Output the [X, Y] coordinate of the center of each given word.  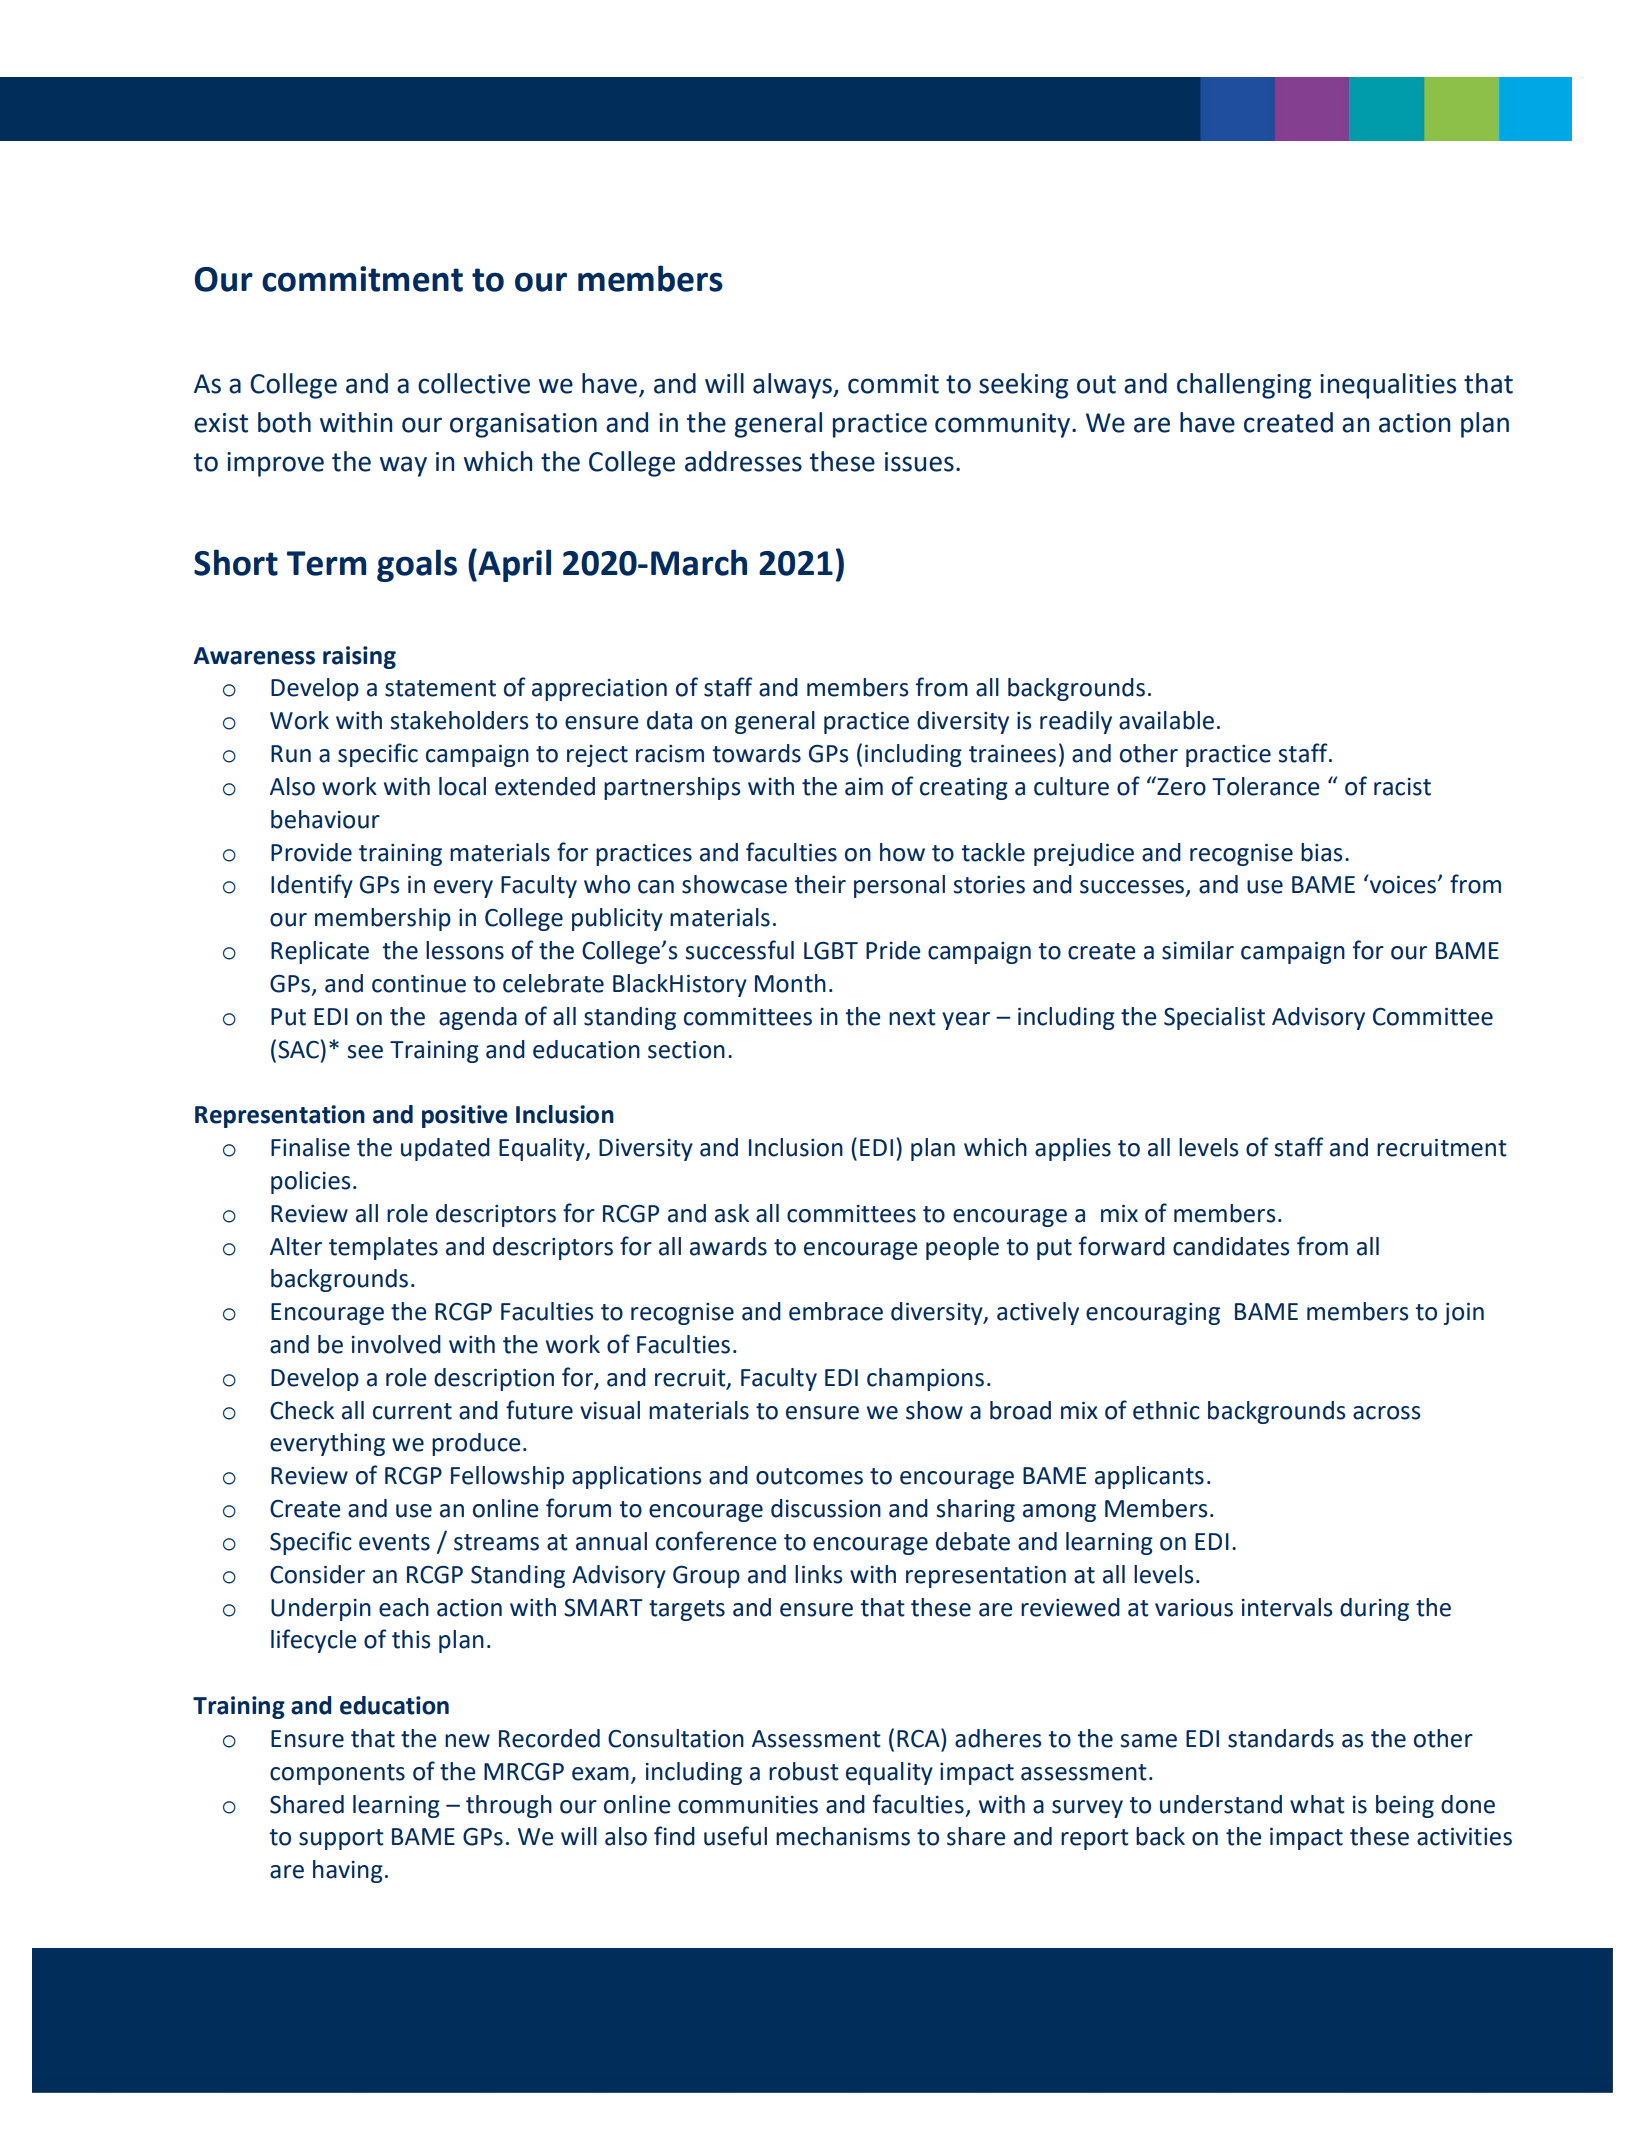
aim [864, 787]
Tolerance [1265, 786]
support [341, 1839]
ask [732, 1213]
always [793, 386]
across [1386, 1413]
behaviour [325, 819]
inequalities [1388, 386]
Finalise [310, 1147]
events [394, 1542]
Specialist [1214, 1018]
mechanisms [843, 1836]
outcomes [809, 1476]
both [284, 422]
